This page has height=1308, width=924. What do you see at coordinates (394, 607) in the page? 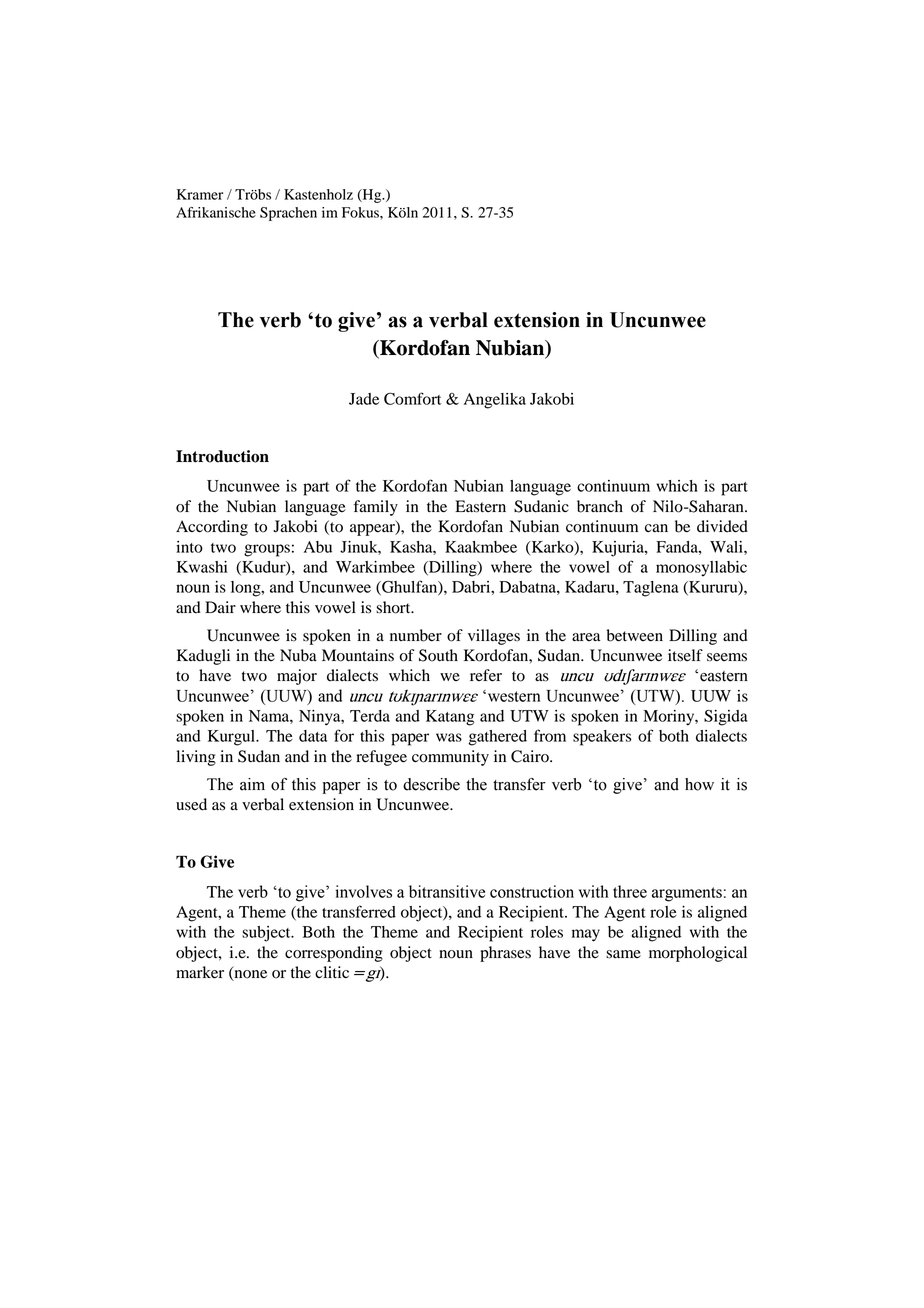
I see `short` at bounding box center [394, 607].
